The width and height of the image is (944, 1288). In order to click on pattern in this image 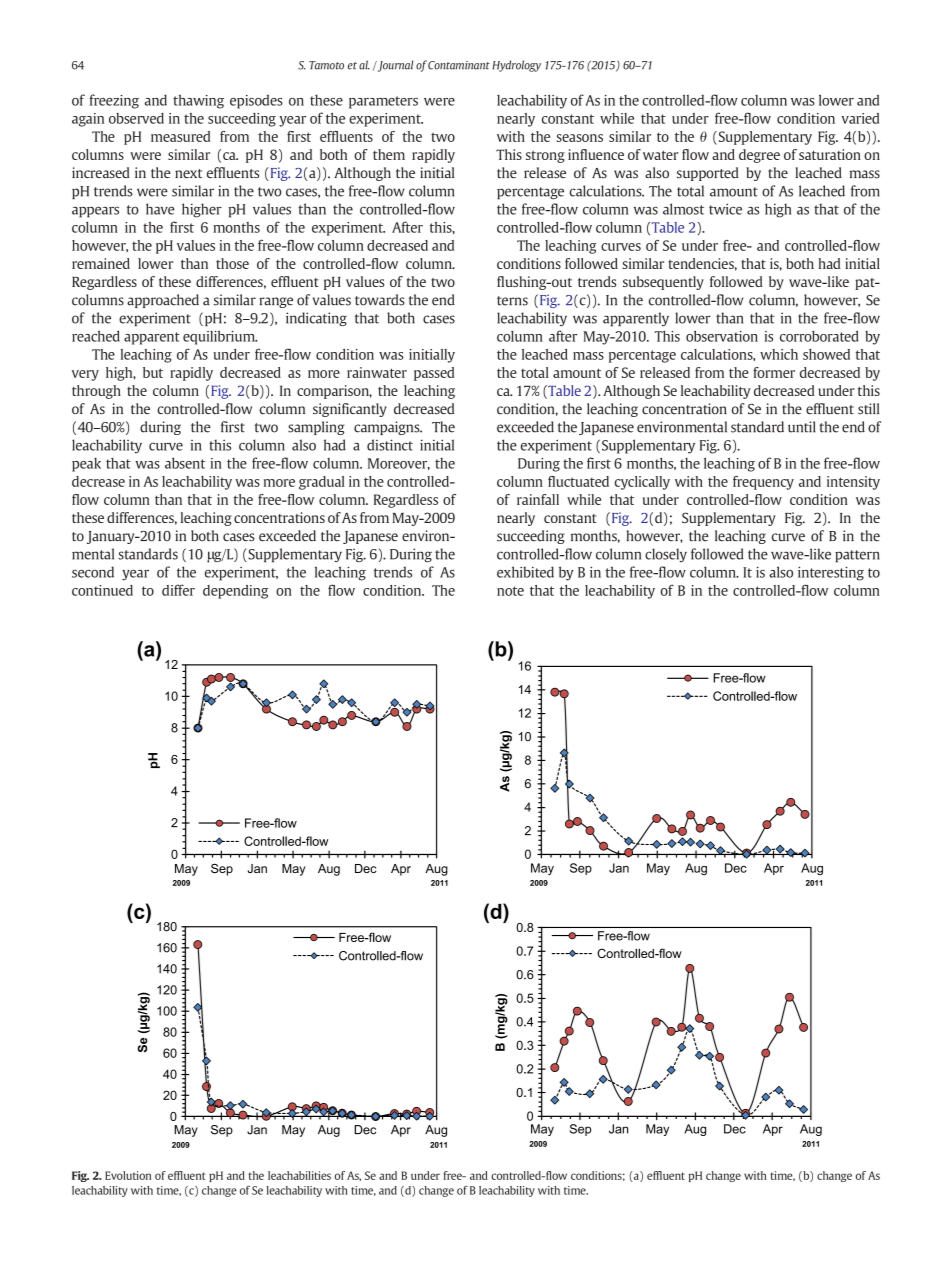, I will do `click(857, 556)`.
